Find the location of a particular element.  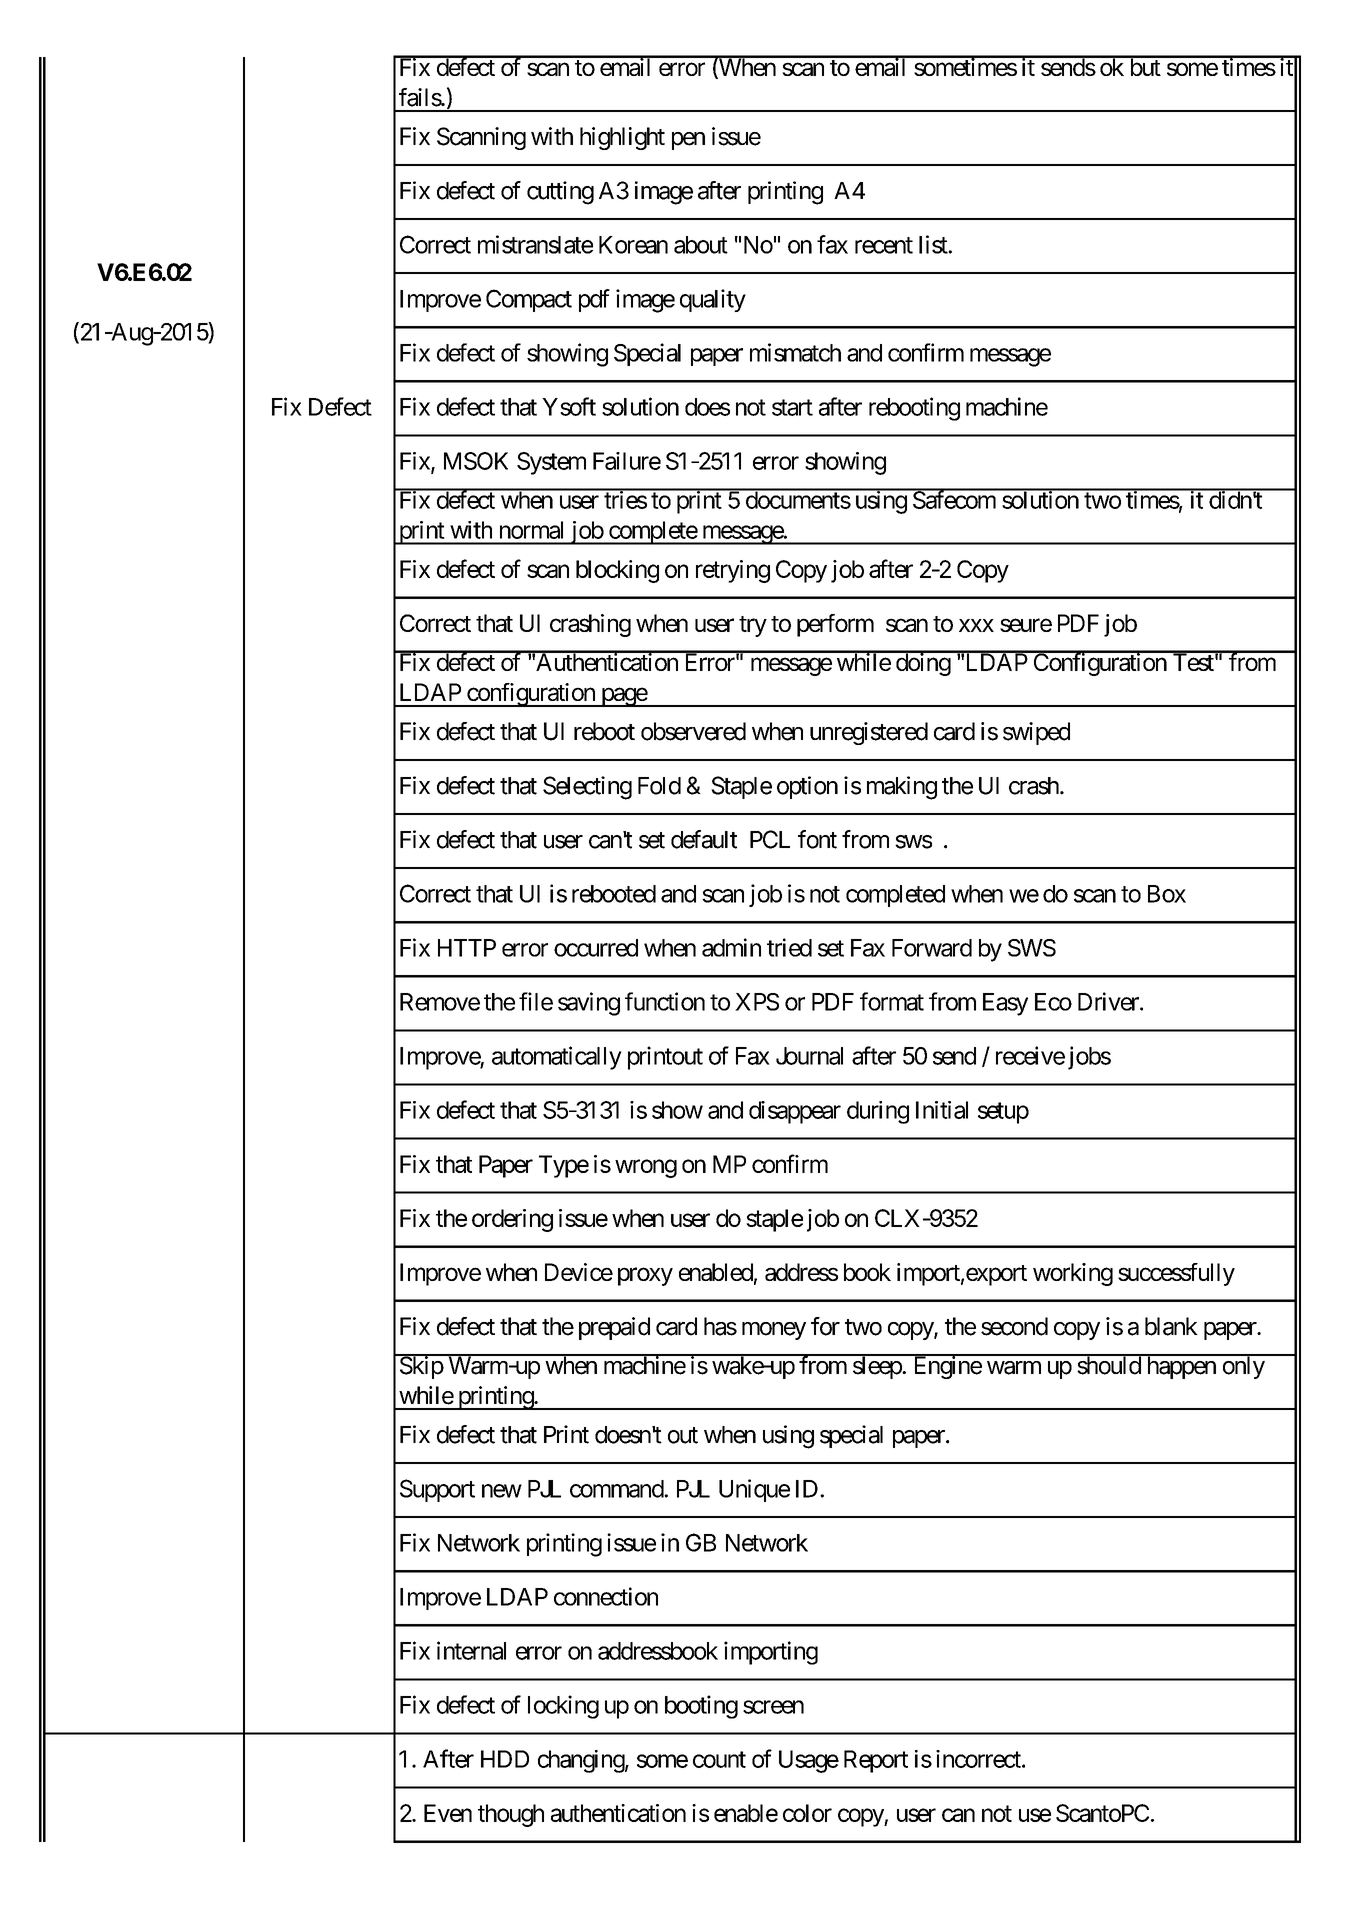

HTTP is located at coordinates (467, 948).
